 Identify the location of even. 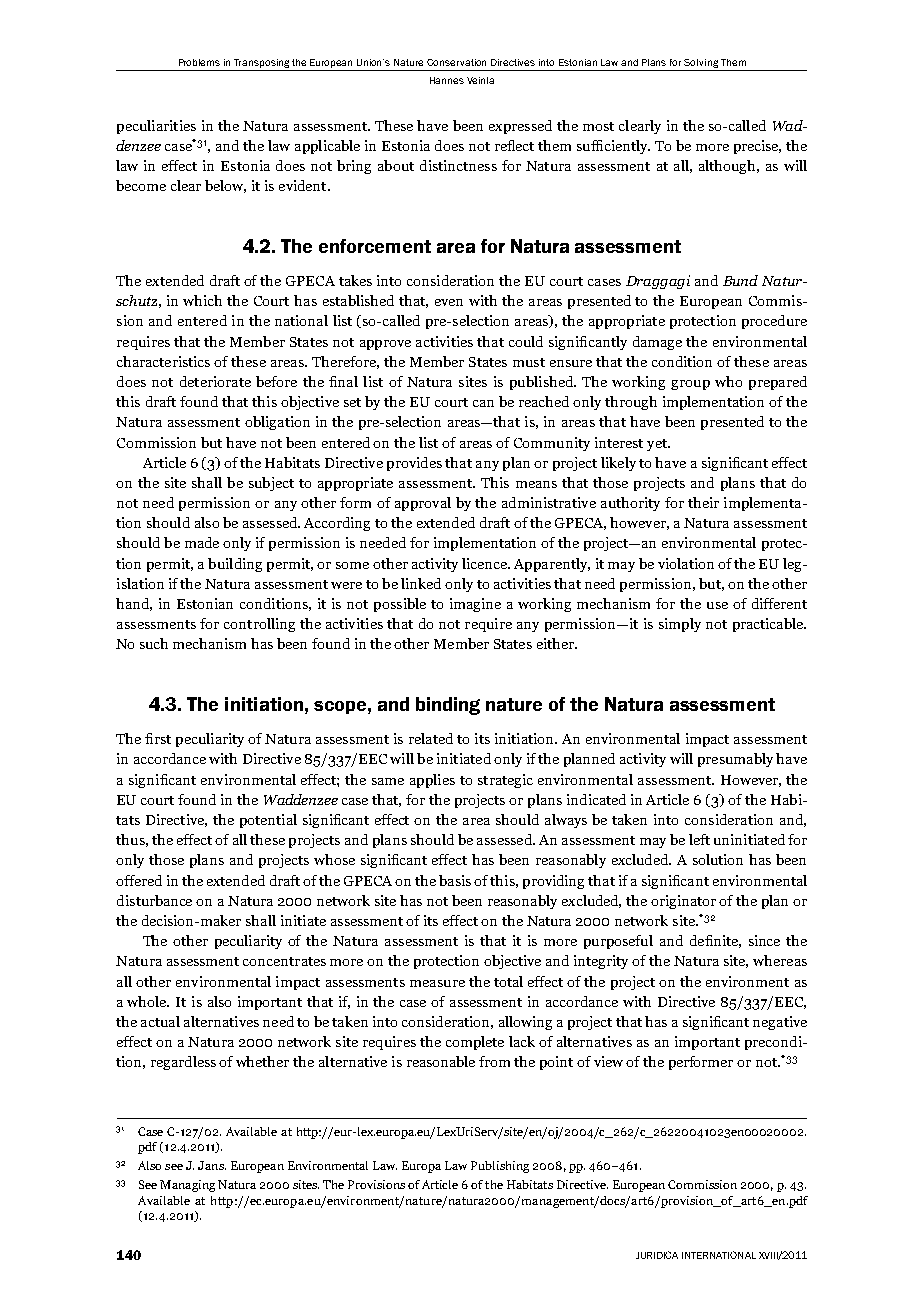
(449, 302).
